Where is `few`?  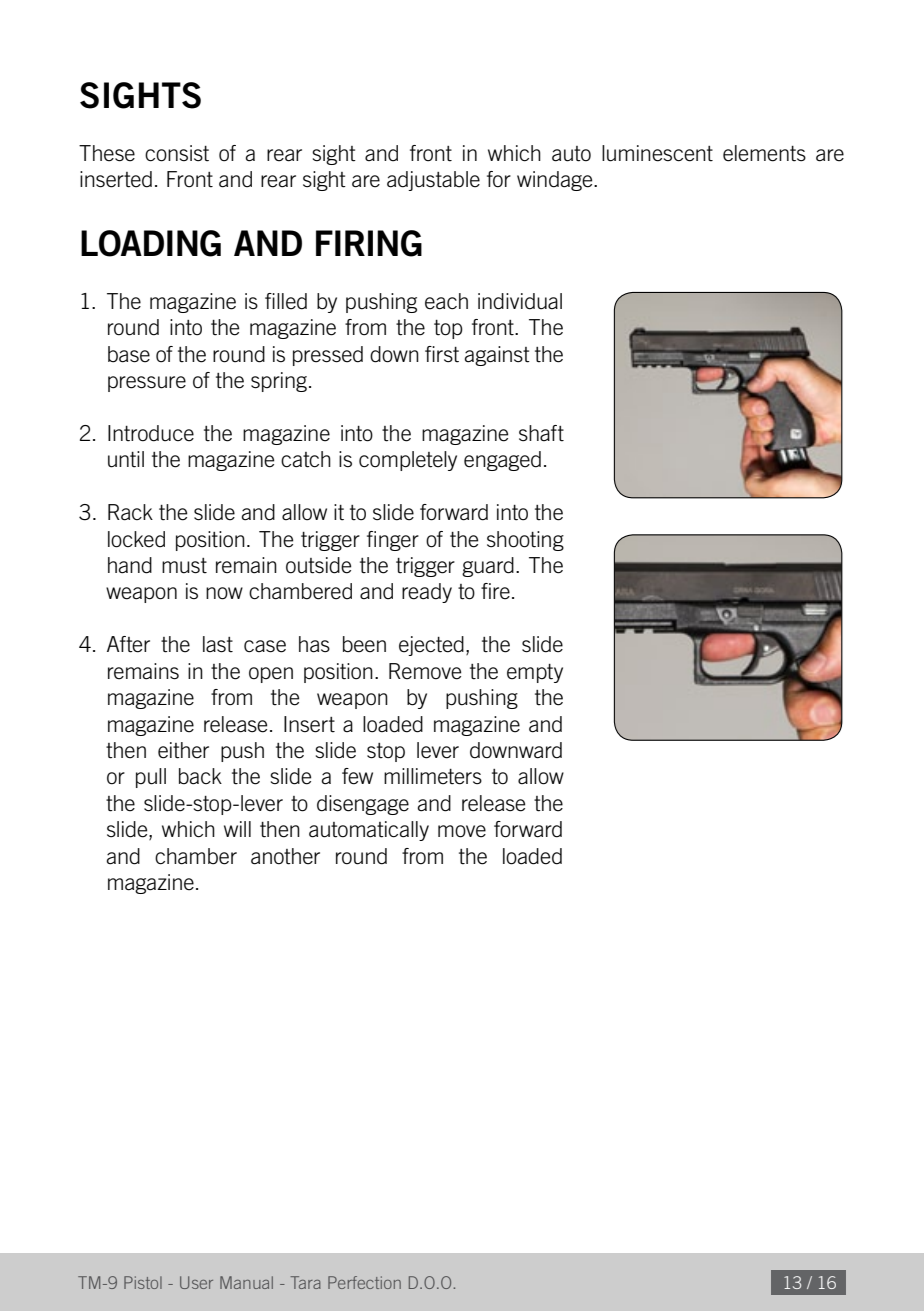 few is located at coordinates (357, 776).
